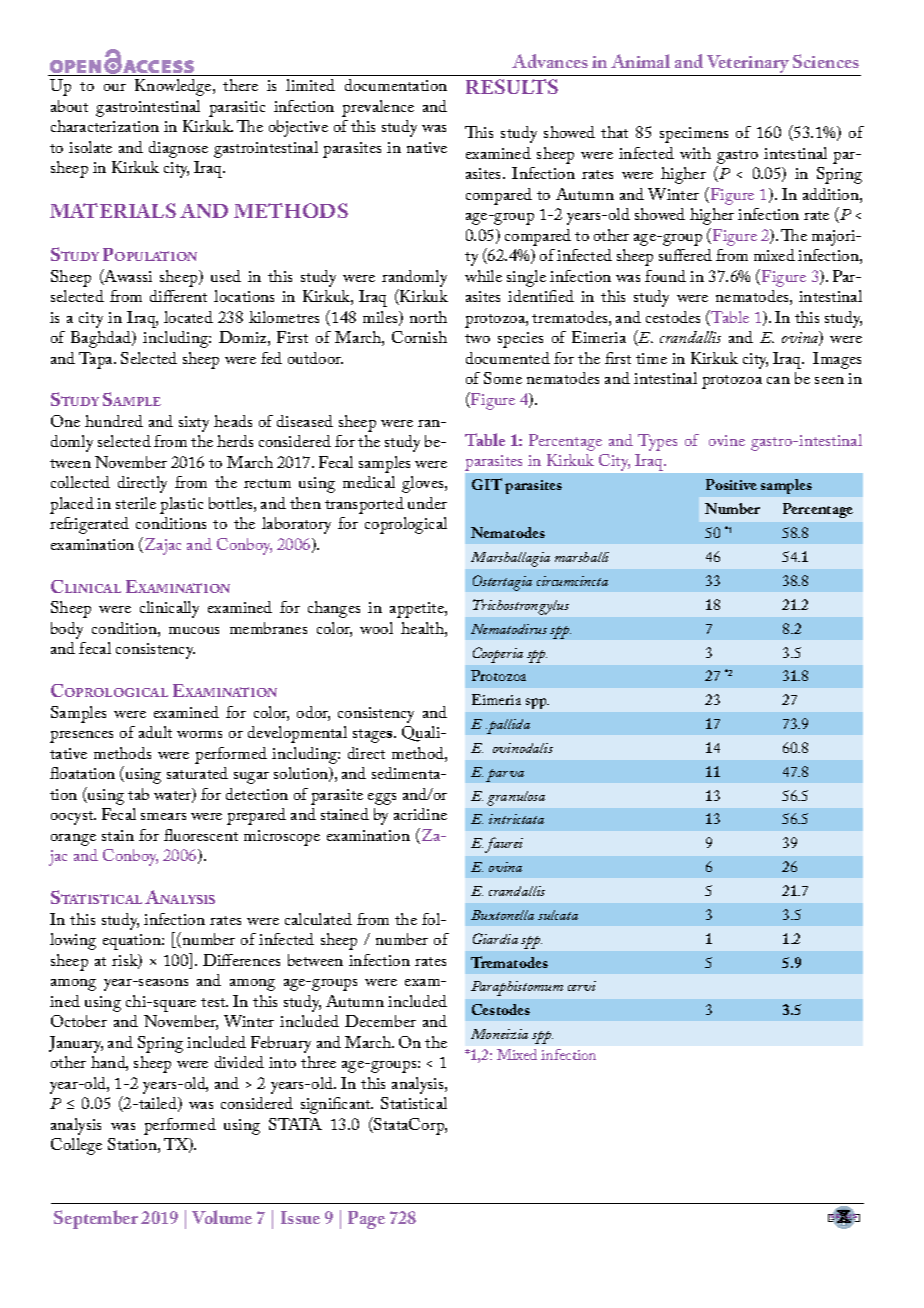 This screenshot has width=924, height=1308. What do you see at coordinates (115, 87) in the screenshot?
I see `our` at bounding box center [115, 87].
